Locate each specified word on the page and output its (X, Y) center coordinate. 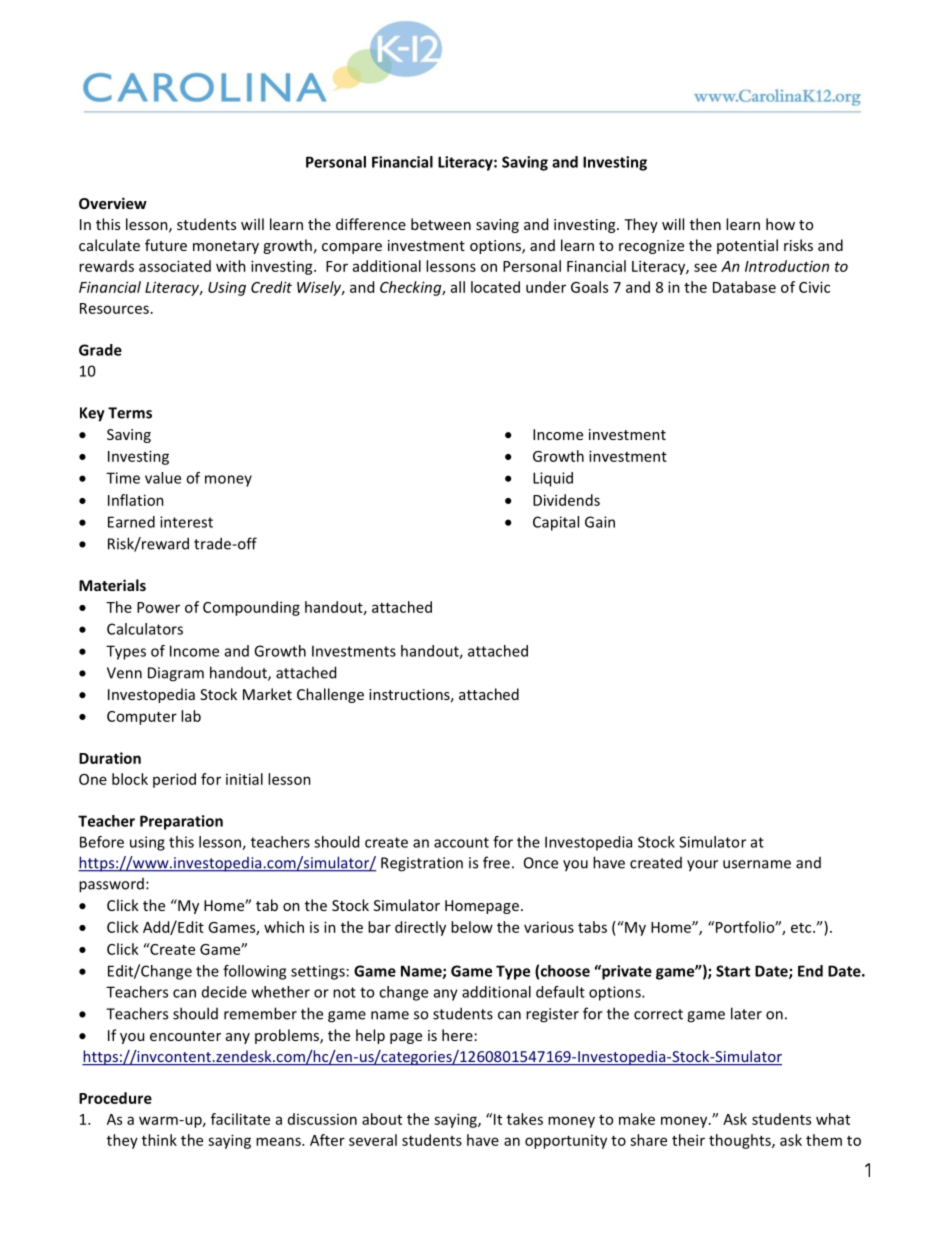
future (166, 245)
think (159, 1140)
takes (525, 1119)
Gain (600, 522)
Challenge (330, 695)
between (441, 224)
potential (747, 246)
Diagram (176, 674)
